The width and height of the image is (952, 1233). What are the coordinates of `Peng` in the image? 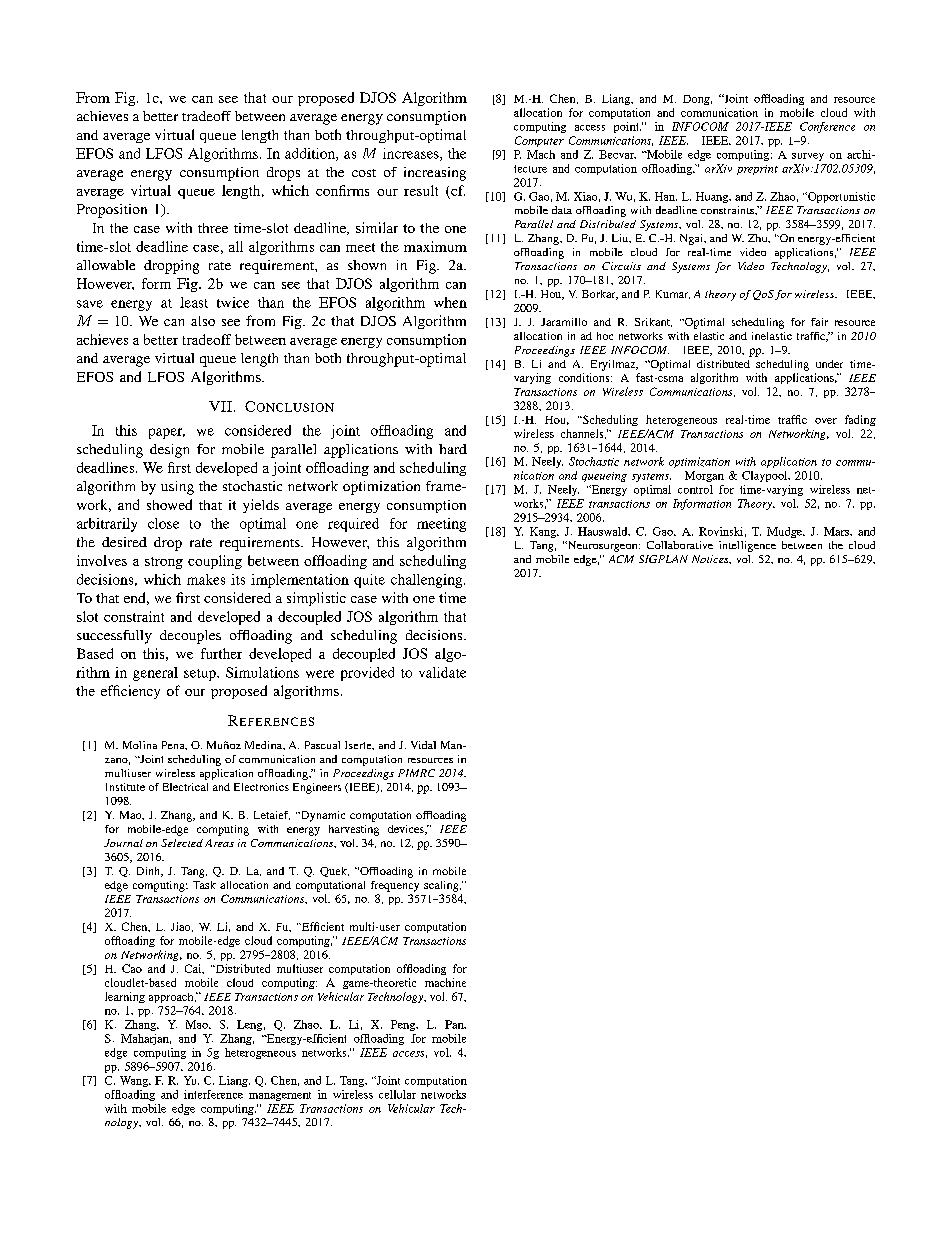 It's located at (404, 1025).
